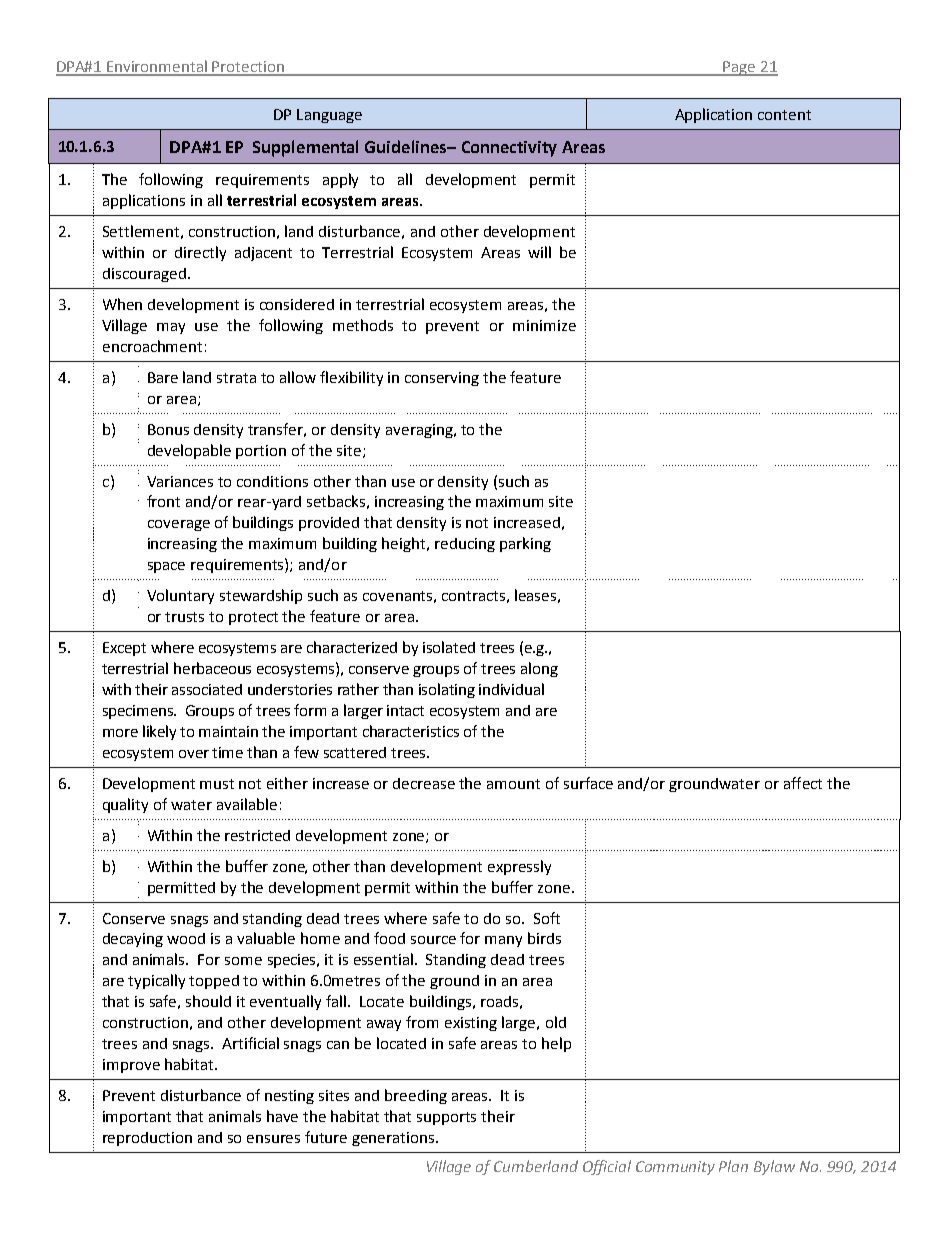 This image has width=952, height=1233. Describe the element at coordinates (733, 1166) in the image. I see `Plan` at that location.
